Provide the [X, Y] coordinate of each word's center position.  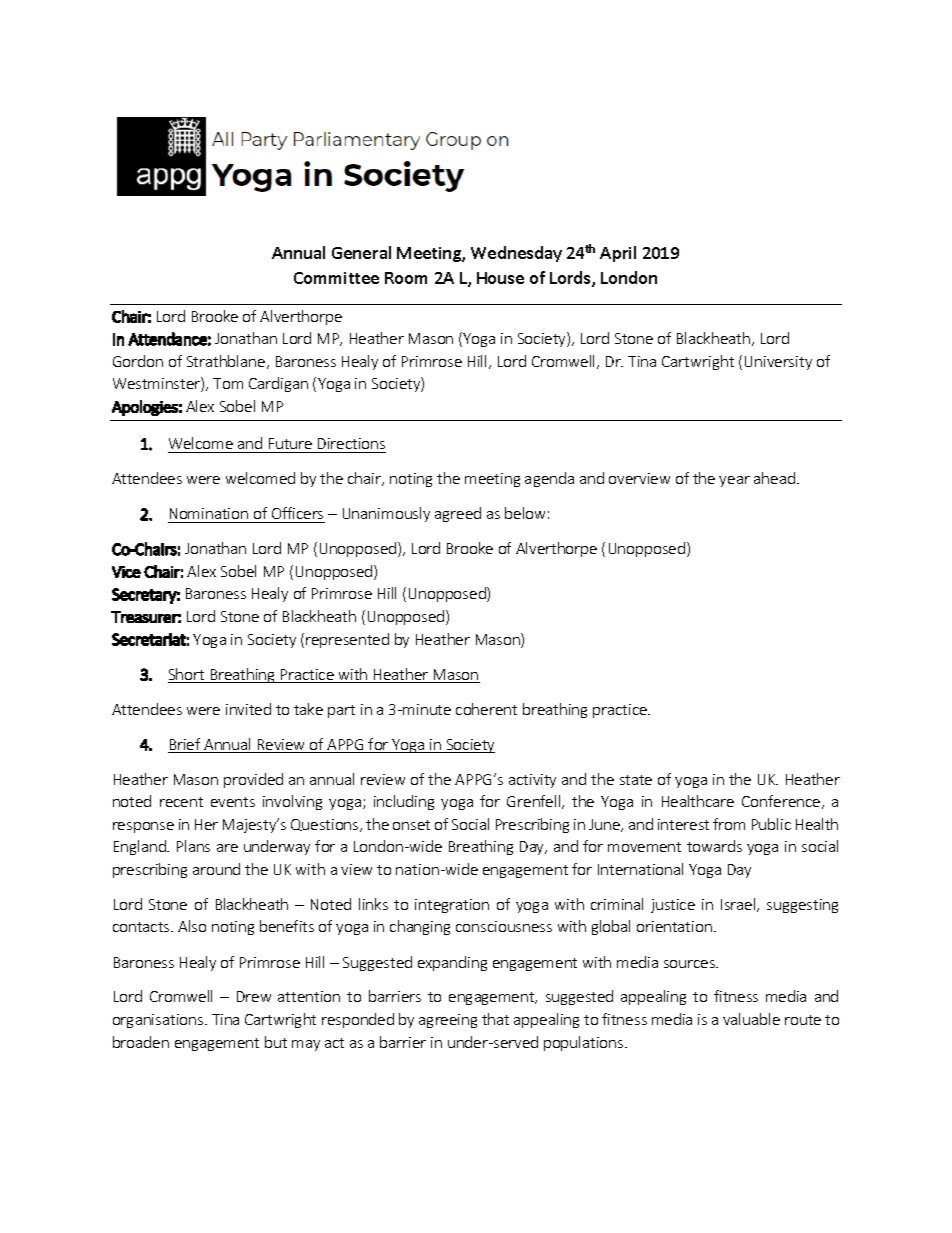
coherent [486, 709]
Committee [336, 278]
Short [187, 675]
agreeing [448, 1021]
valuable [751, 1019]
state [636, 780]
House [500, 278]
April [618, 254]
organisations [159, 1021]
